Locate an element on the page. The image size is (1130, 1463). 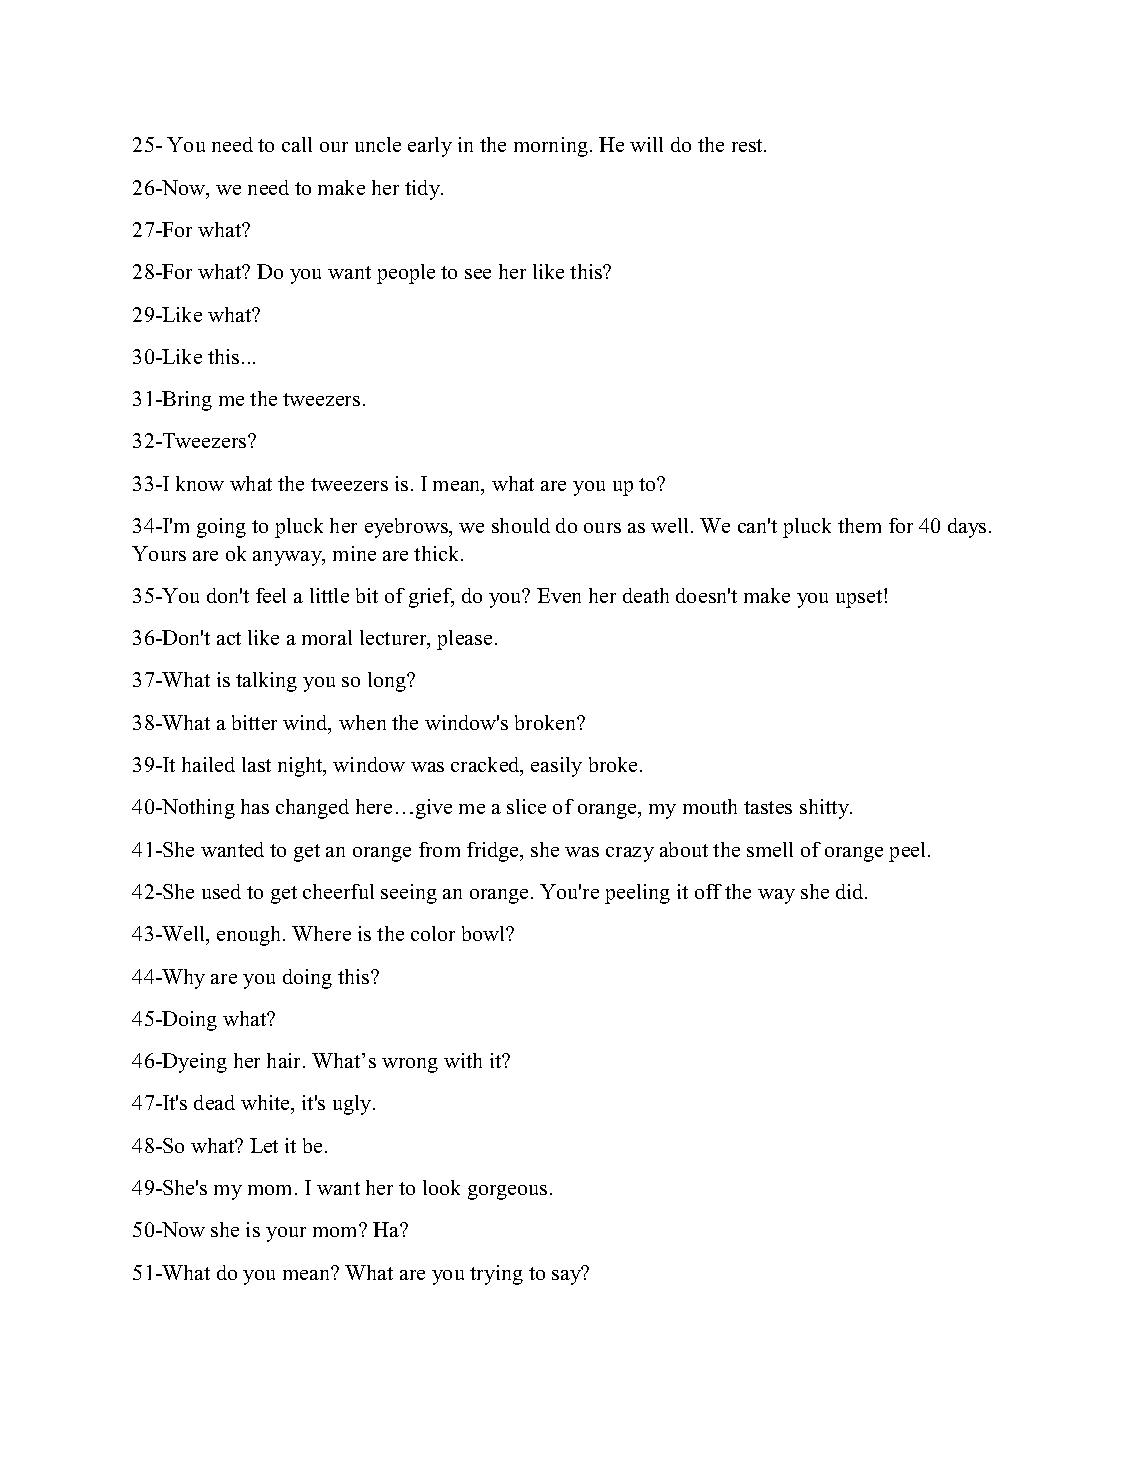
rest is located at coordinates (748, 145).
